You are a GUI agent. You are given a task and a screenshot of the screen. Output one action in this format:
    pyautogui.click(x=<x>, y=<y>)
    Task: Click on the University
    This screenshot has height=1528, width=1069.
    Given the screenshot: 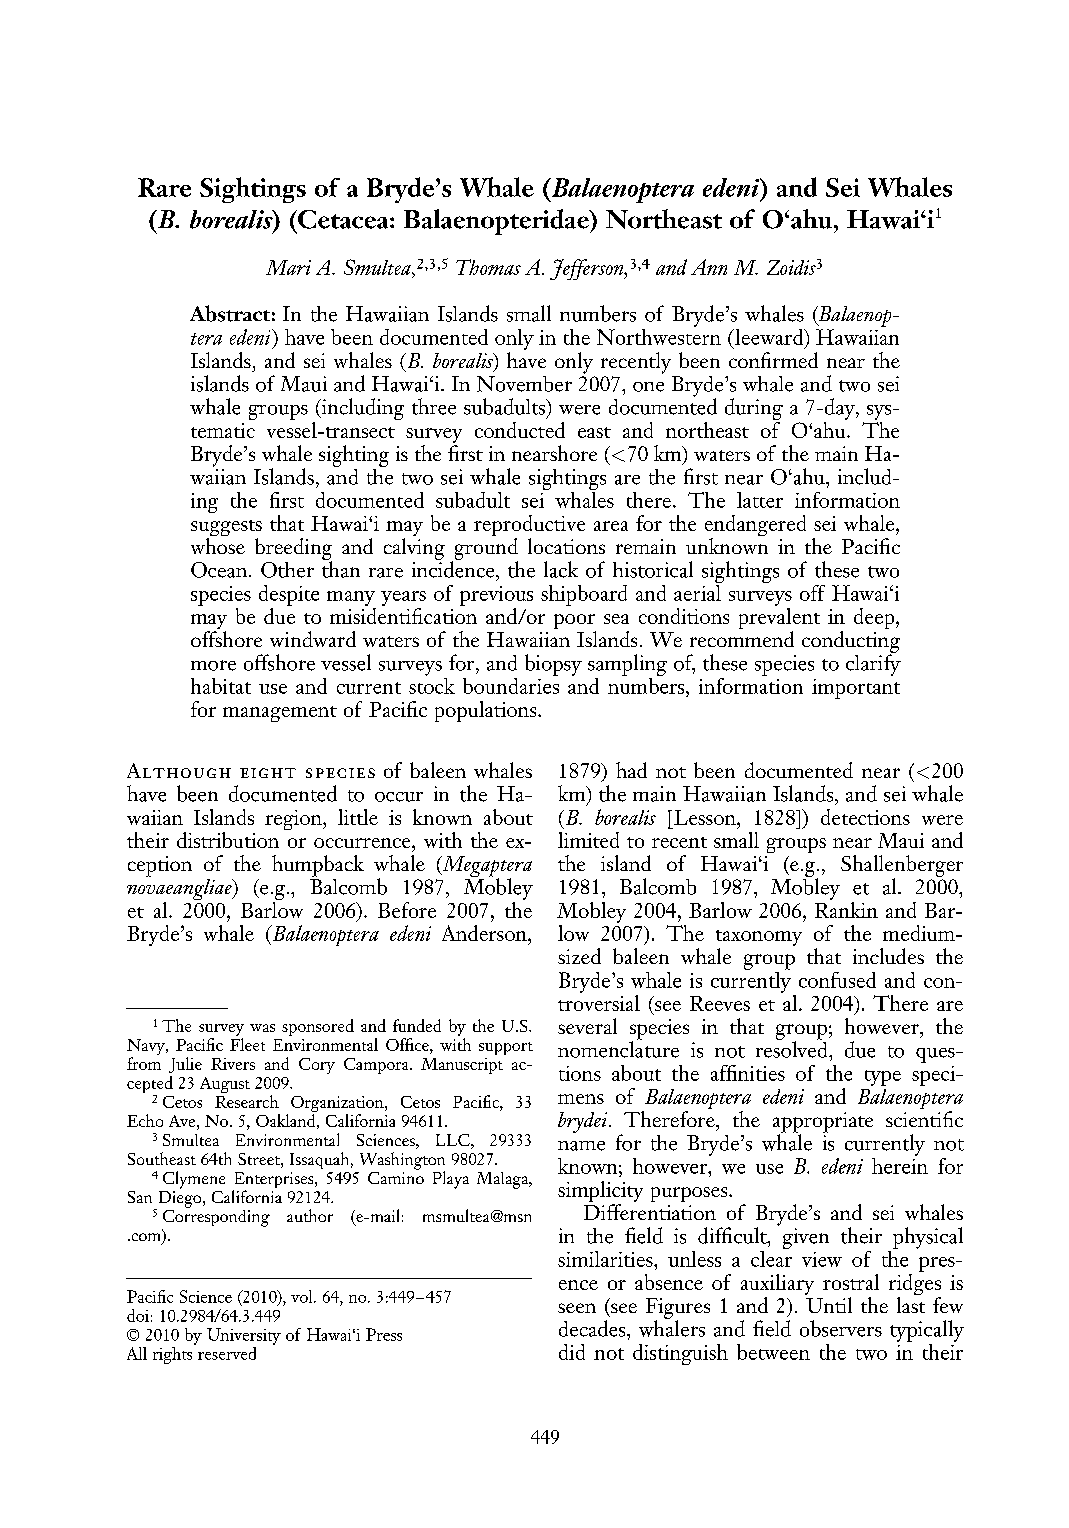 What is the action you would take?
    pyautogui.click(x=244, y=1336)
